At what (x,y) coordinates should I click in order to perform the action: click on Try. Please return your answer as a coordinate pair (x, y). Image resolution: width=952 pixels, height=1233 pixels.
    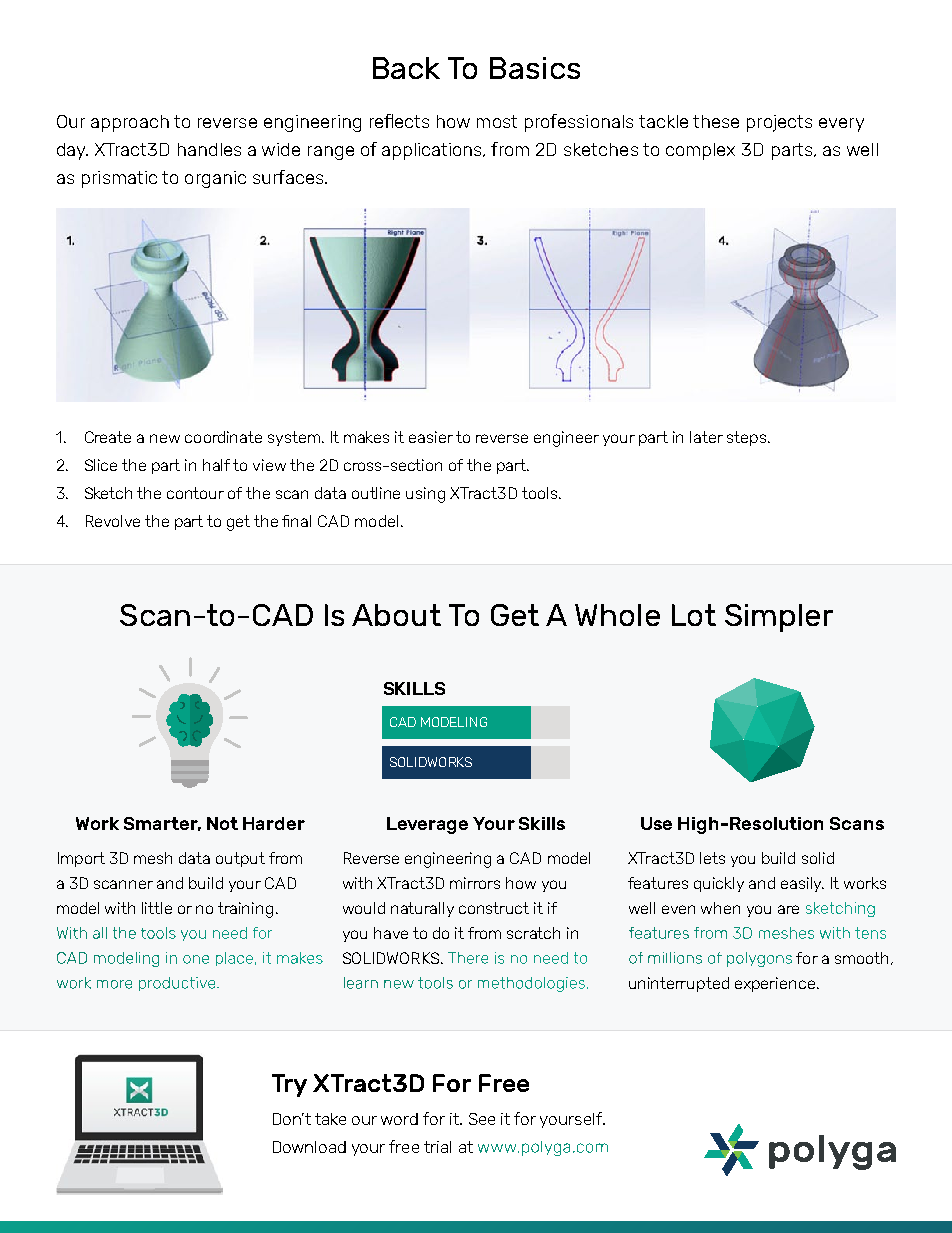
    Looking at the image, I should click on (289, 1085).
